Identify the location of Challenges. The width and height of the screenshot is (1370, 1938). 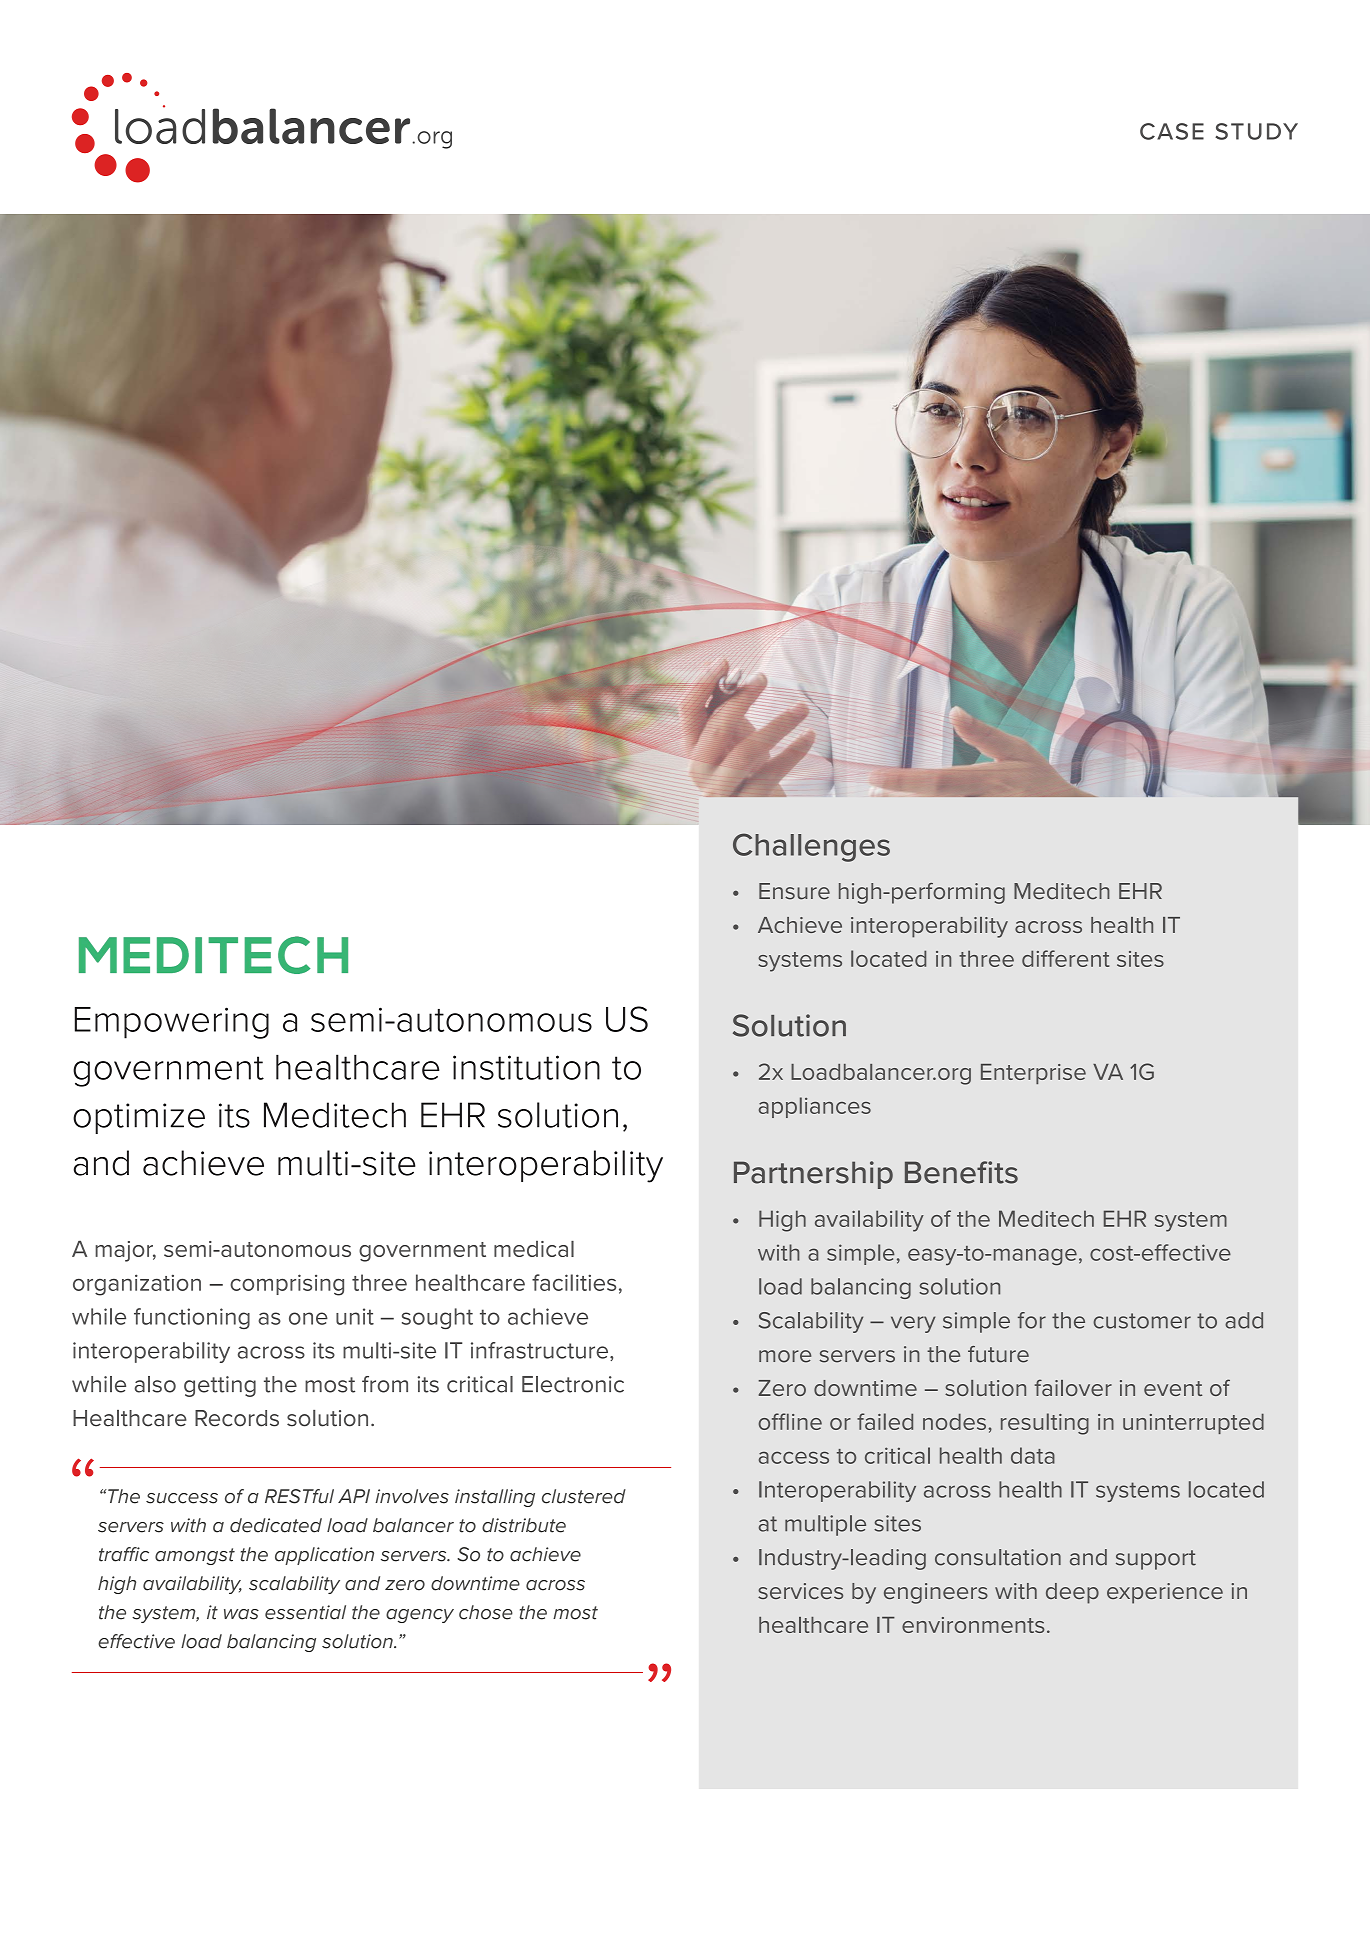
(811, 847).
